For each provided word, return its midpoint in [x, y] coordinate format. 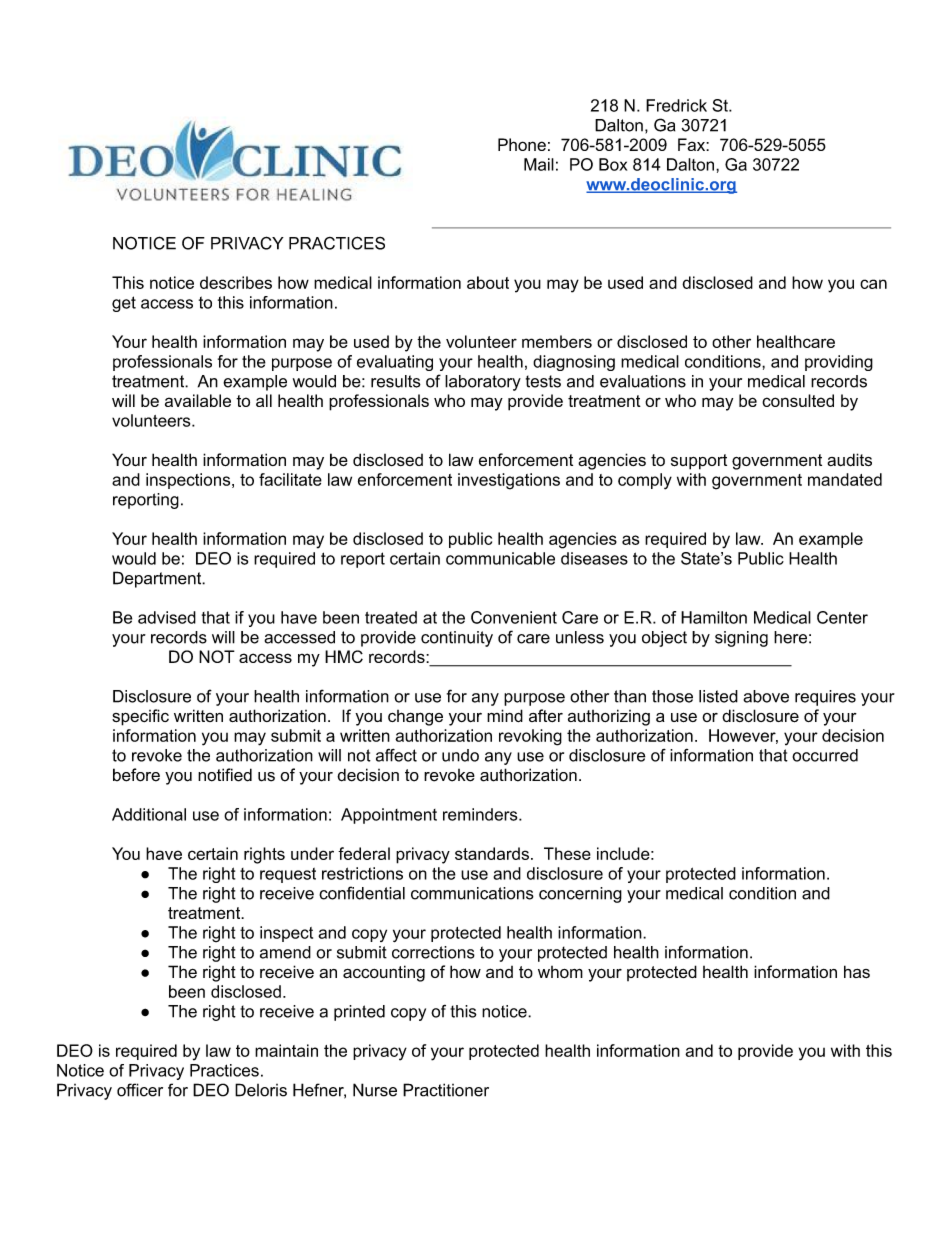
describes [236, 282]
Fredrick [676, 105]
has [857, 971]
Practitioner [446, 1090]
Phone [522, 144]
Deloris [261, 1090]
